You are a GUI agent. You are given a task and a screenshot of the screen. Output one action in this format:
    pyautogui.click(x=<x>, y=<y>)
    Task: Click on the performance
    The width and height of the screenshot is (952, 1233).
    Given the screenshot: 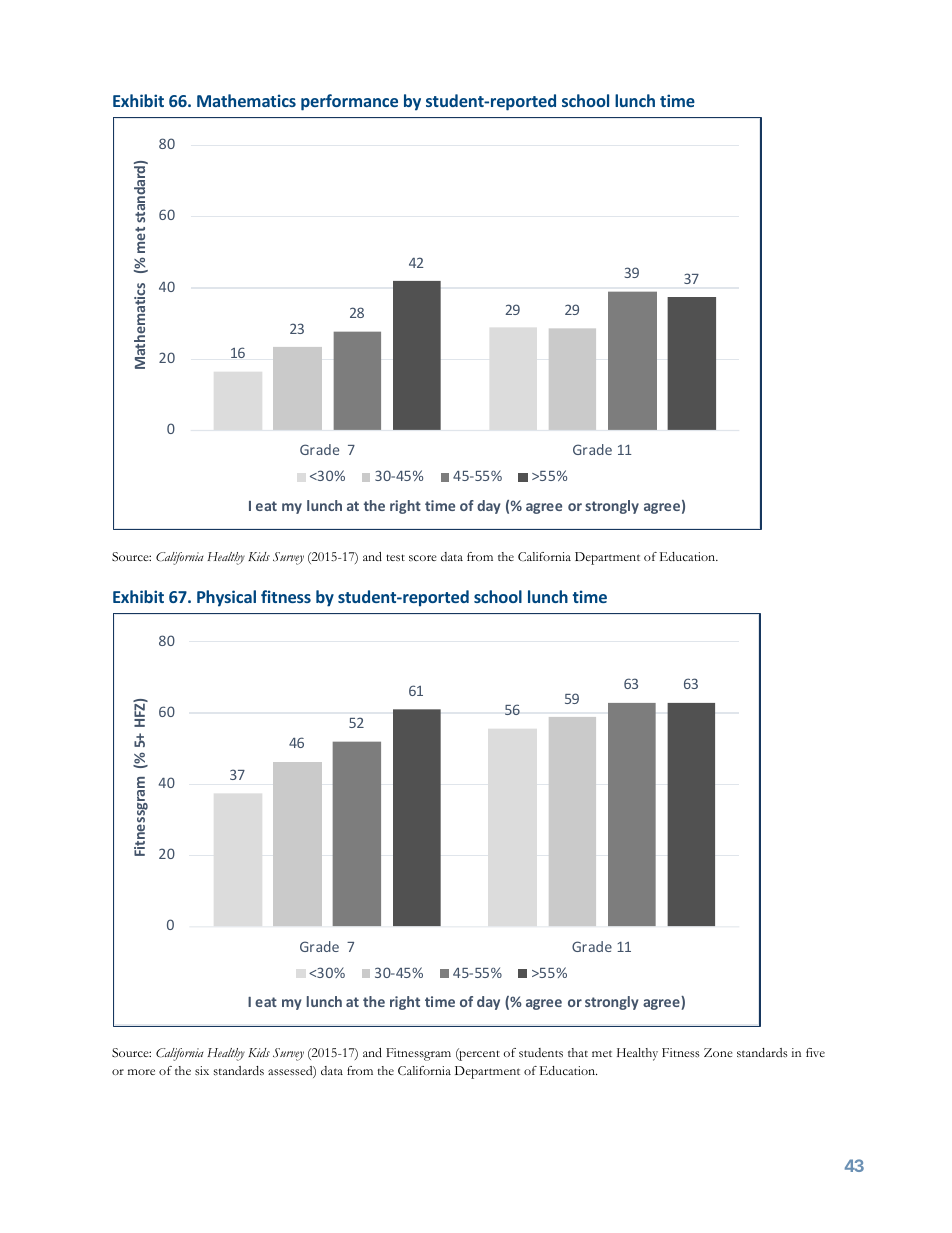 What is the action you would take?
    pyautogui.click(x=349, y=102)
